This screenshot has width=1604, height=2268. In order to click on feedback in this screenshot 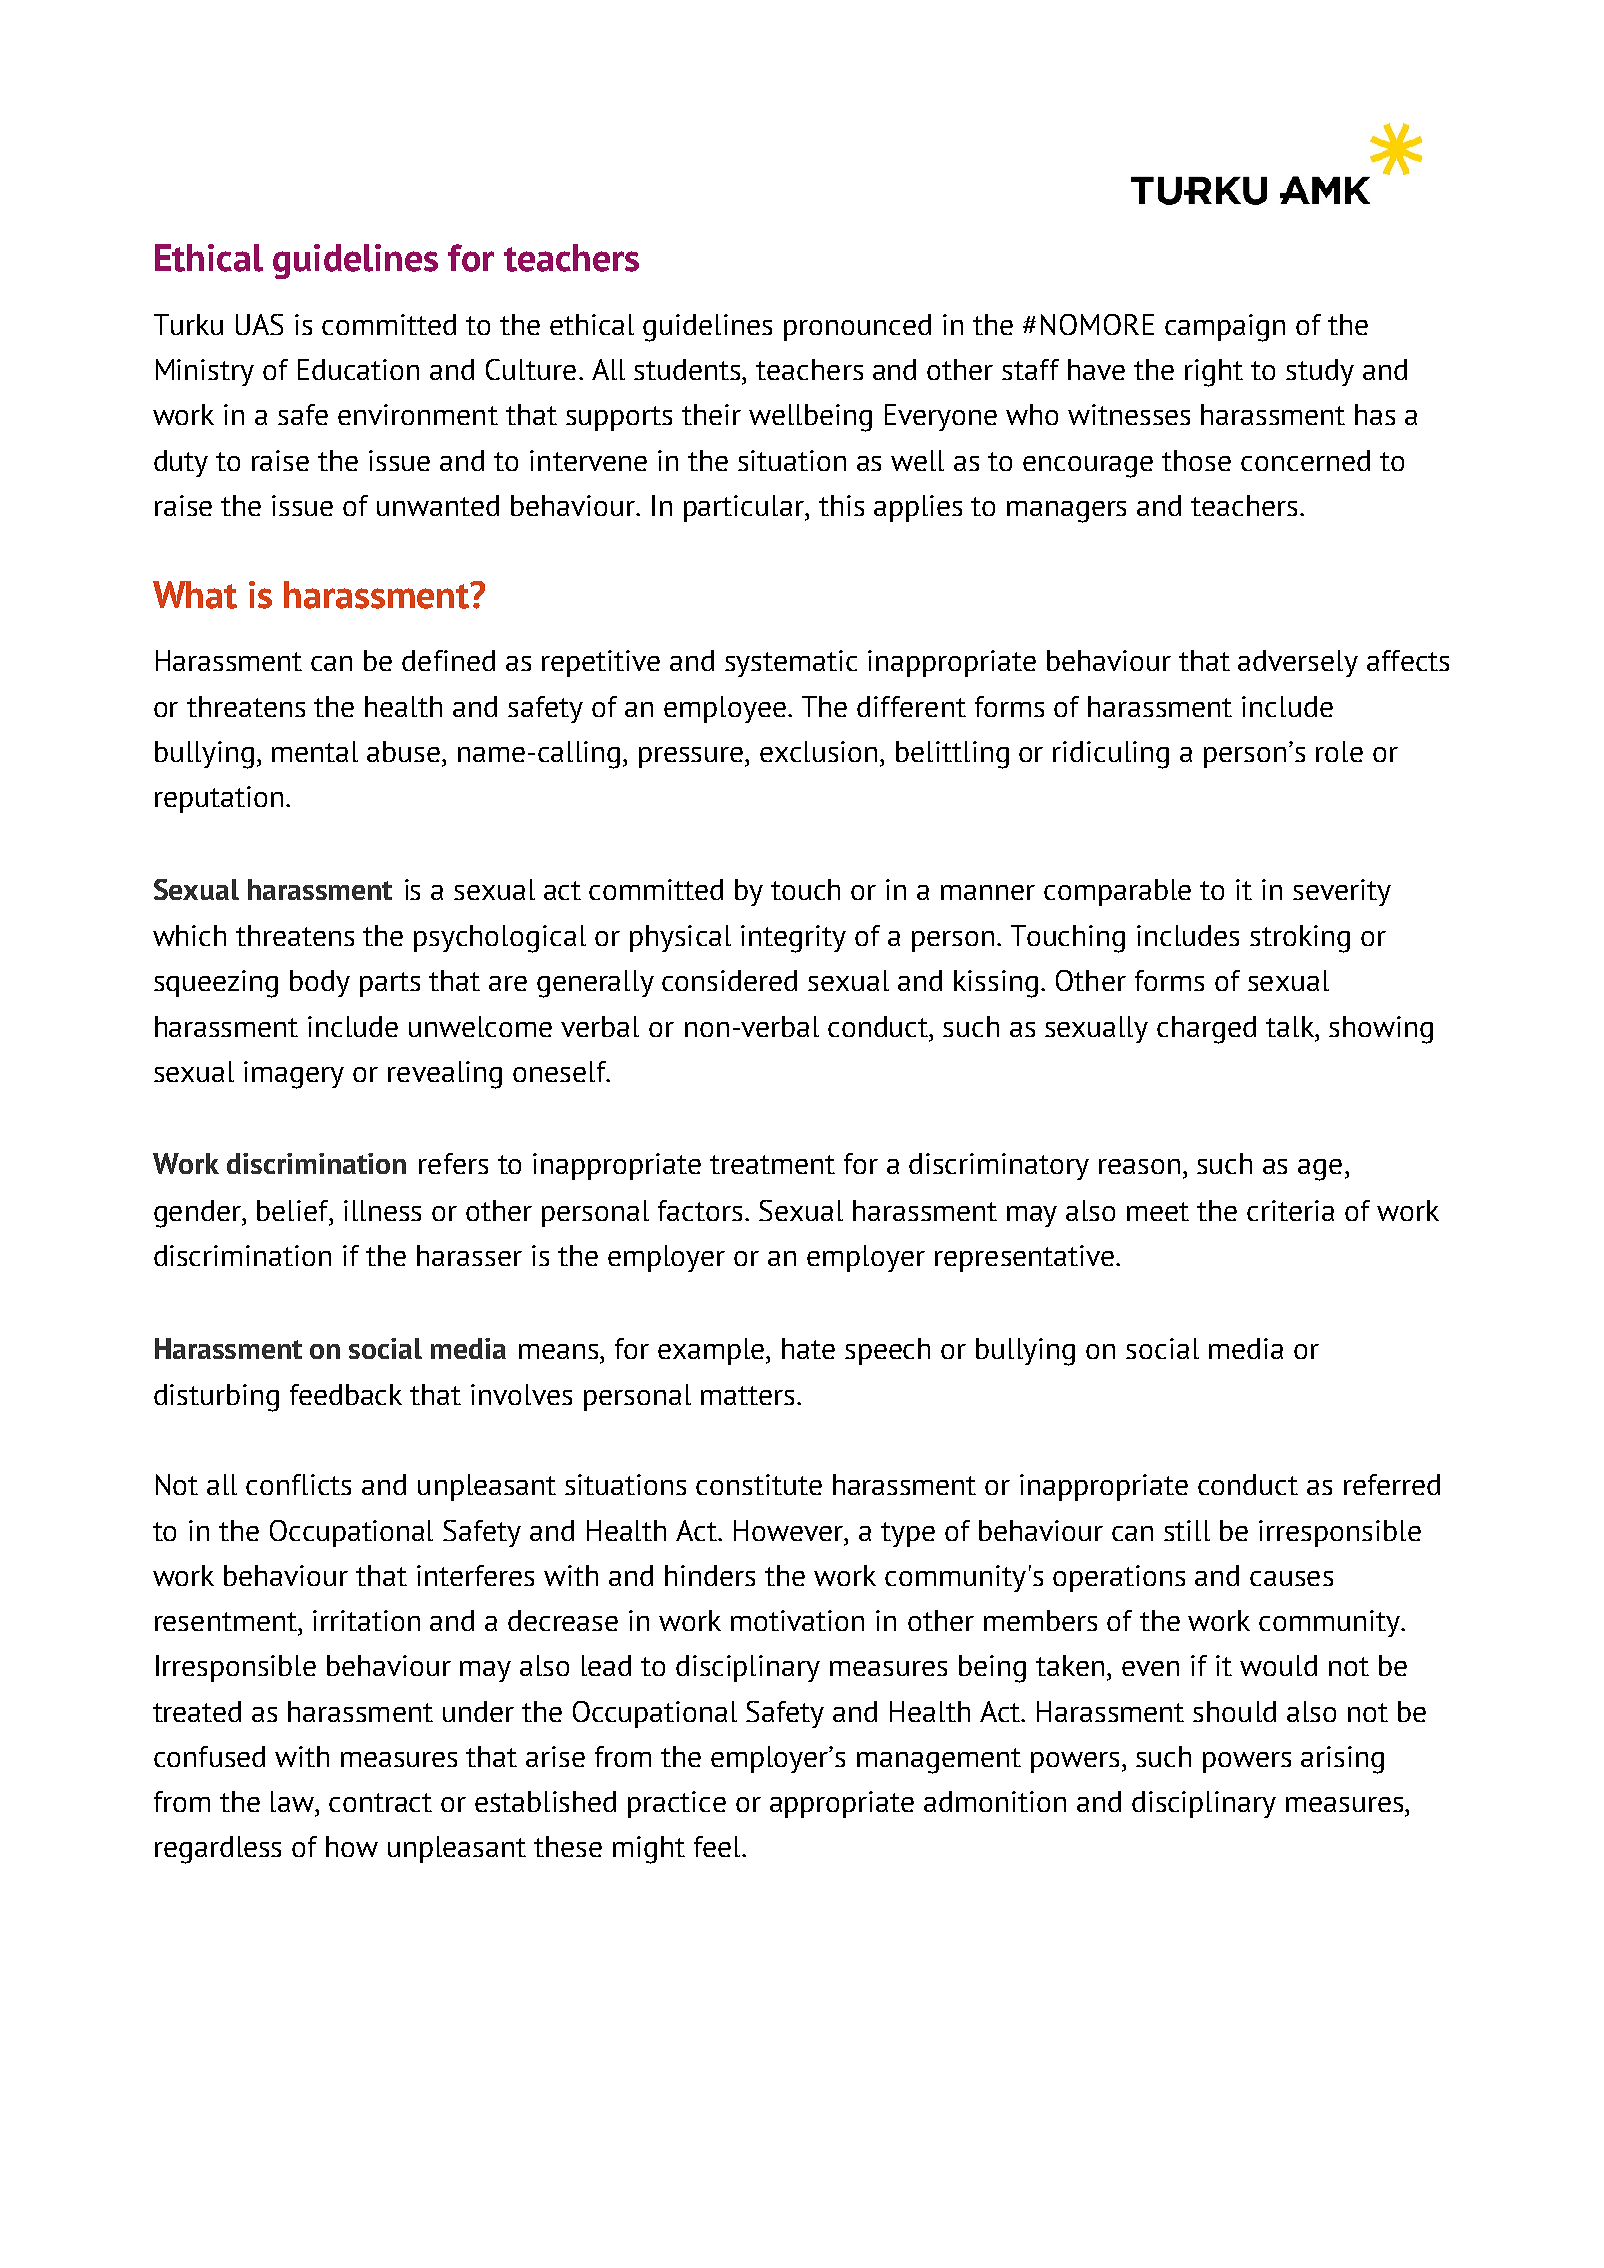, I will do `click(346, 1394)`.
